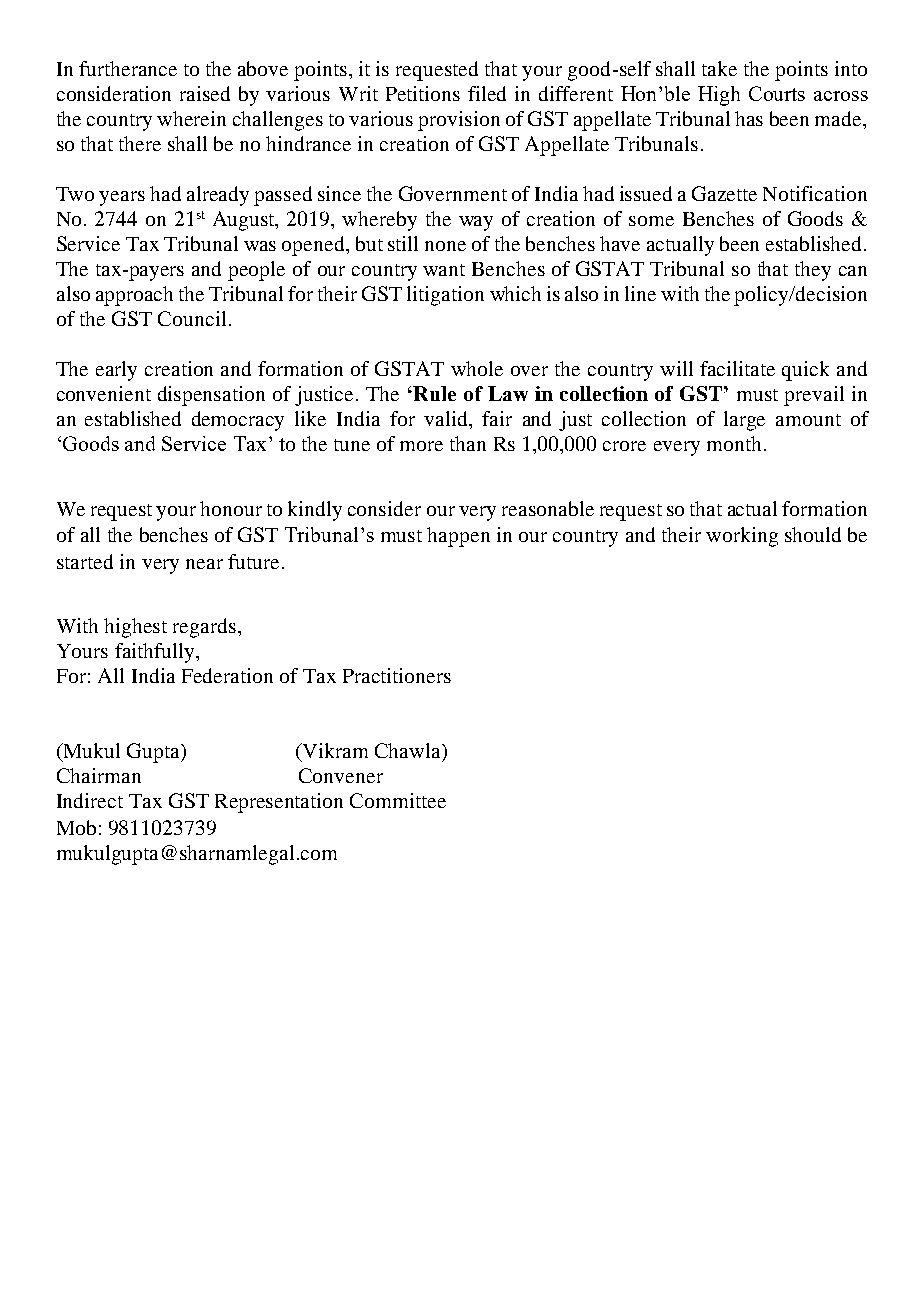 Image resolution: width=924 pixels, height=1308 pixels. What do you see at coordinates (777, 93) in the screenshot?
I see `Courts` at bounding box center [777, 93].
